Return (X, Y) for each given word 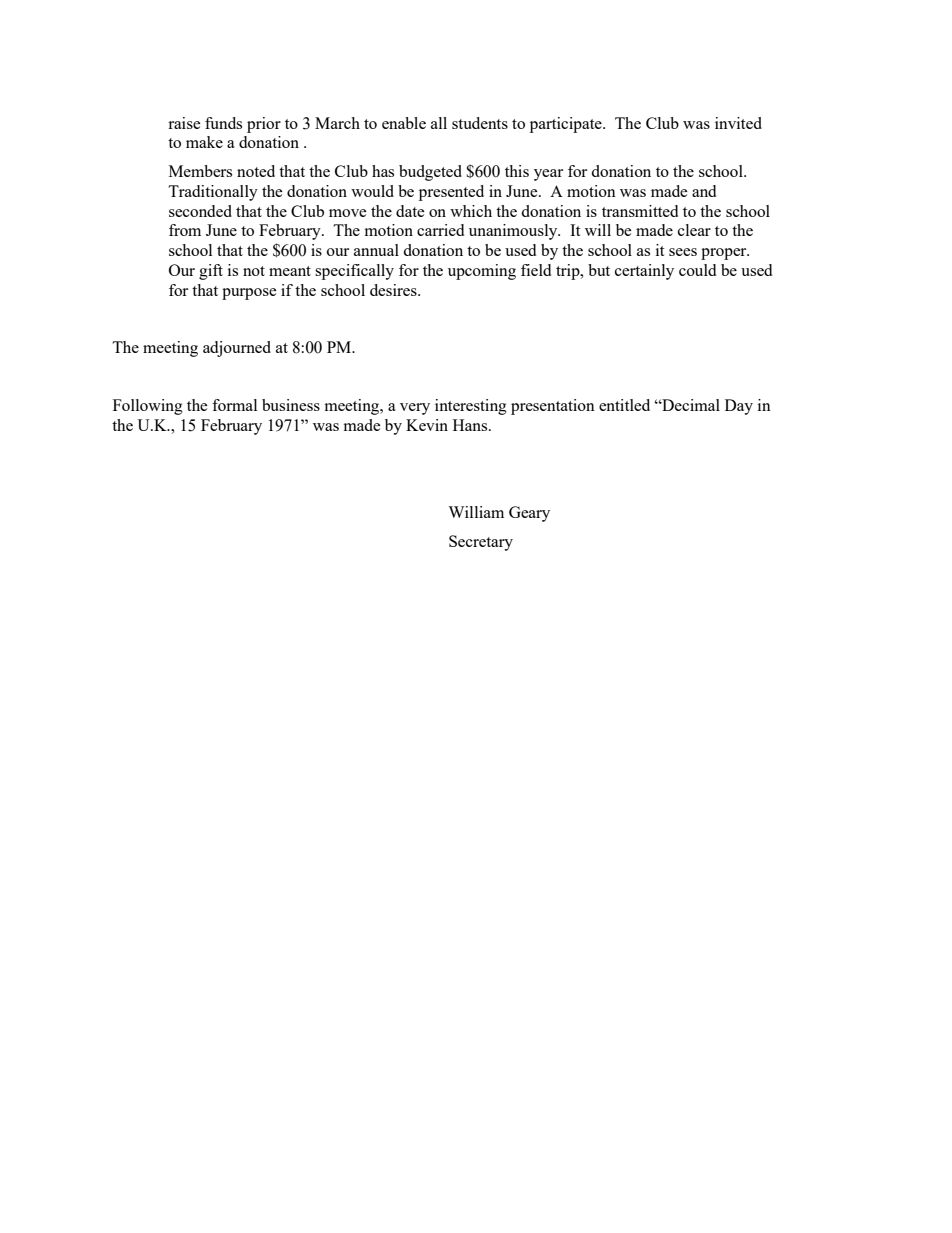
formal (234, 405)
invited (738, 123)
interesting (471, 407)
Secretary (481, 543)
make (204, 142)
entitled (624, 405)
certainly (644, 272)
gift (211, 272)
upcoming (482, 272)
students (480, 123)
